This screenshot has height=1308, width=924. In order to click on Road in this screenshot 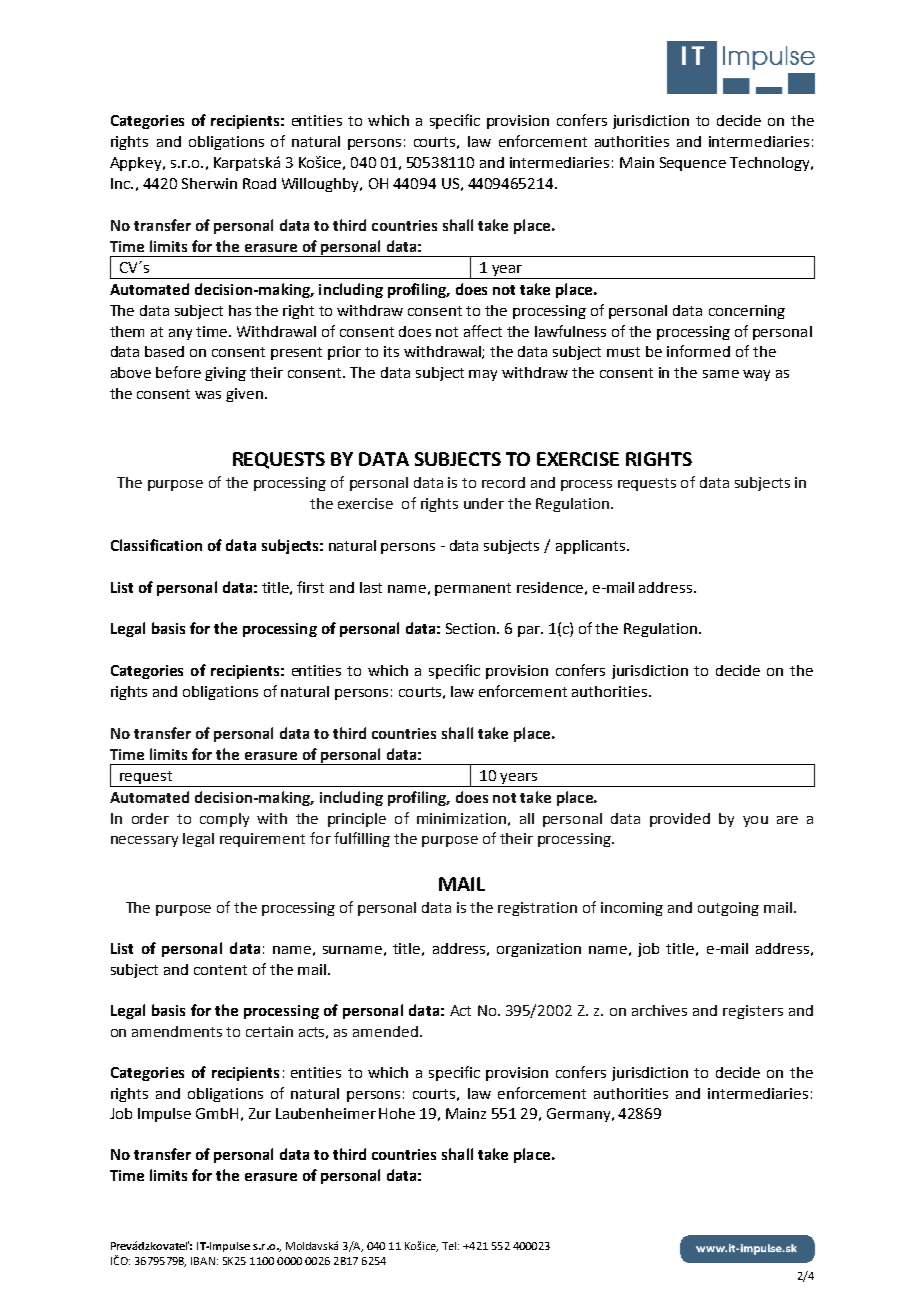, I will do `click(259, 183)`.
